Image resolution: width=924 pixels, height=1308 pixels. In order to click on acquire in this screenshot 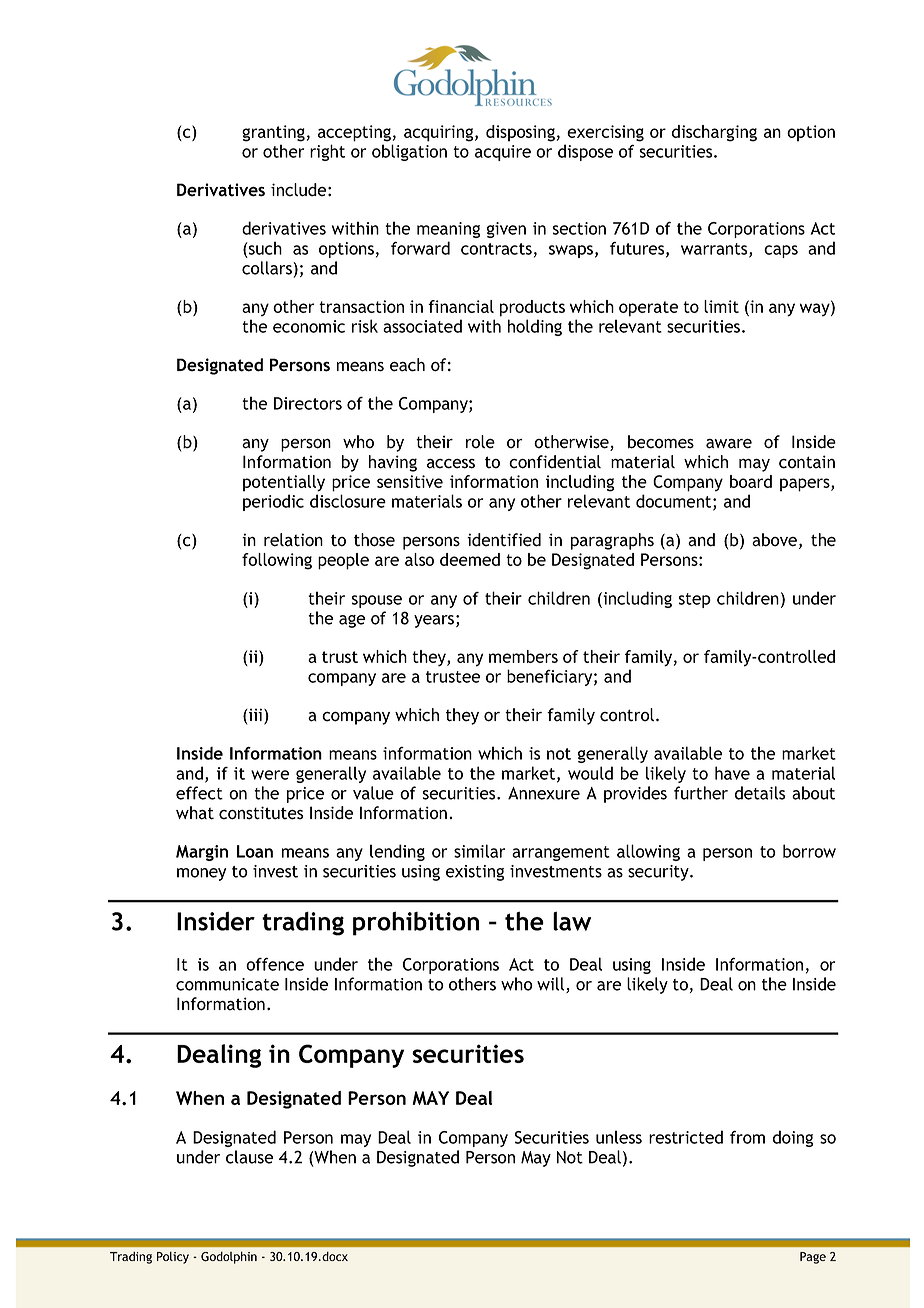, I will do `click(503, 153)`.
